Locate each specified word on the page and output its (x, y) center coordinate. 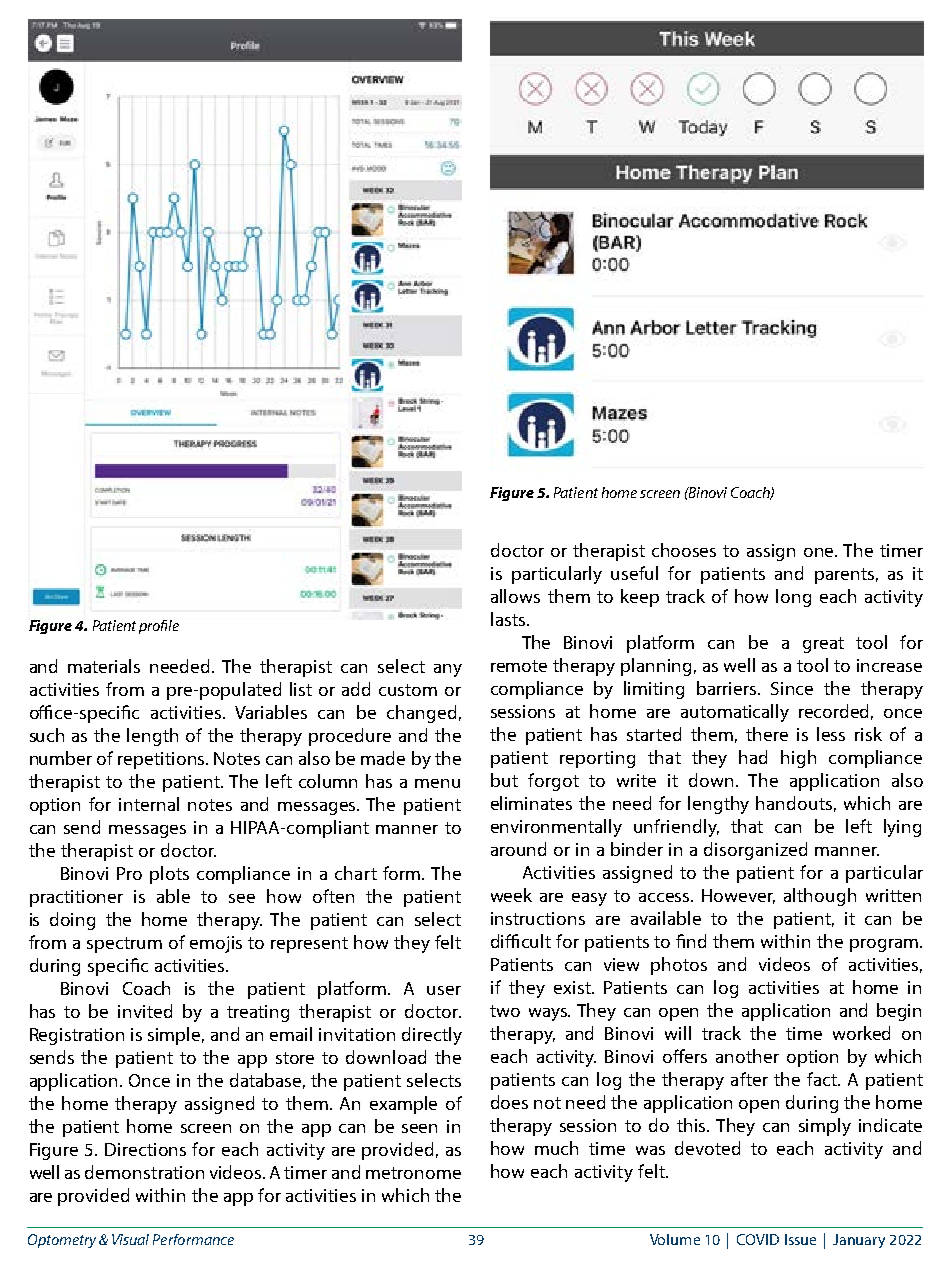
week (511, 895)
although (820, 897)
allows (515, 596)
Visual (130, 1239)
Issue (800, 1239)
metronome (413, 1173)
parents (844, 576)
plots (169, 875)
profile (159, 627)
